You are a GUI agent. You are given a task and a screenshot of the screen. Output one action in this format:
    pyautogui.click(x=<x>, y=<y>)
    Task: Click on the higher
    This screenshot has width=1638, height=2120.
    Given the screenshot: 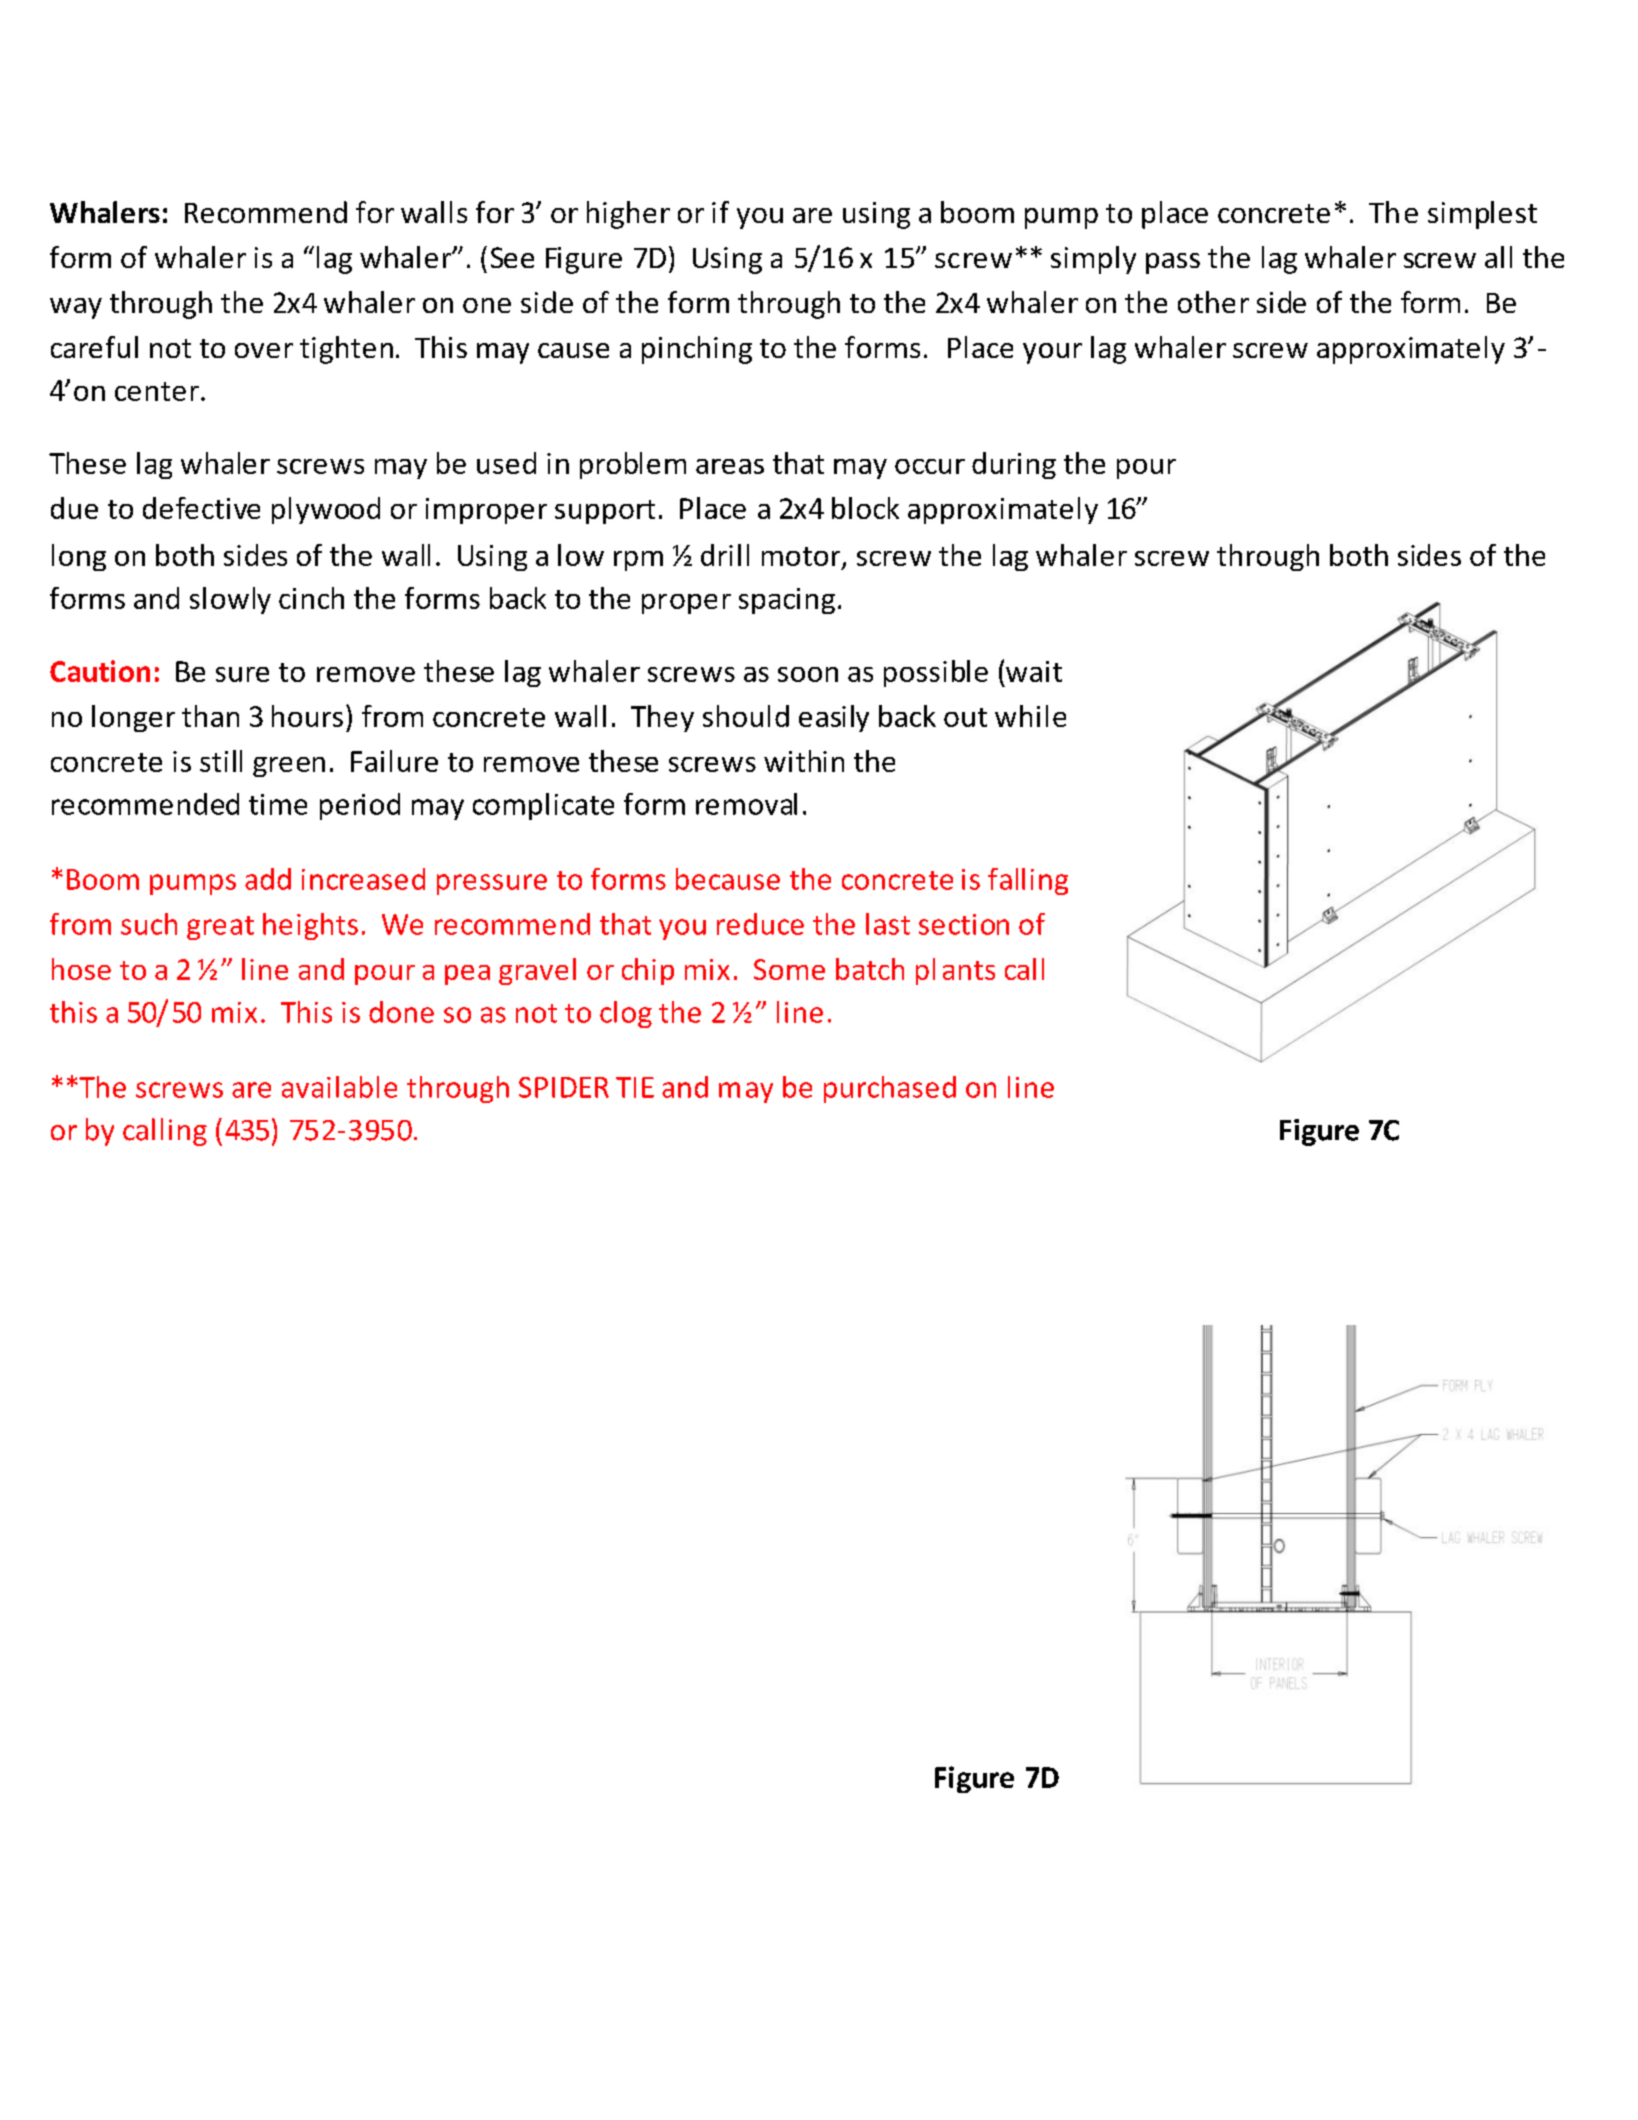 What is the action you would take?
    pyautogui.click(x=628, y=215)
